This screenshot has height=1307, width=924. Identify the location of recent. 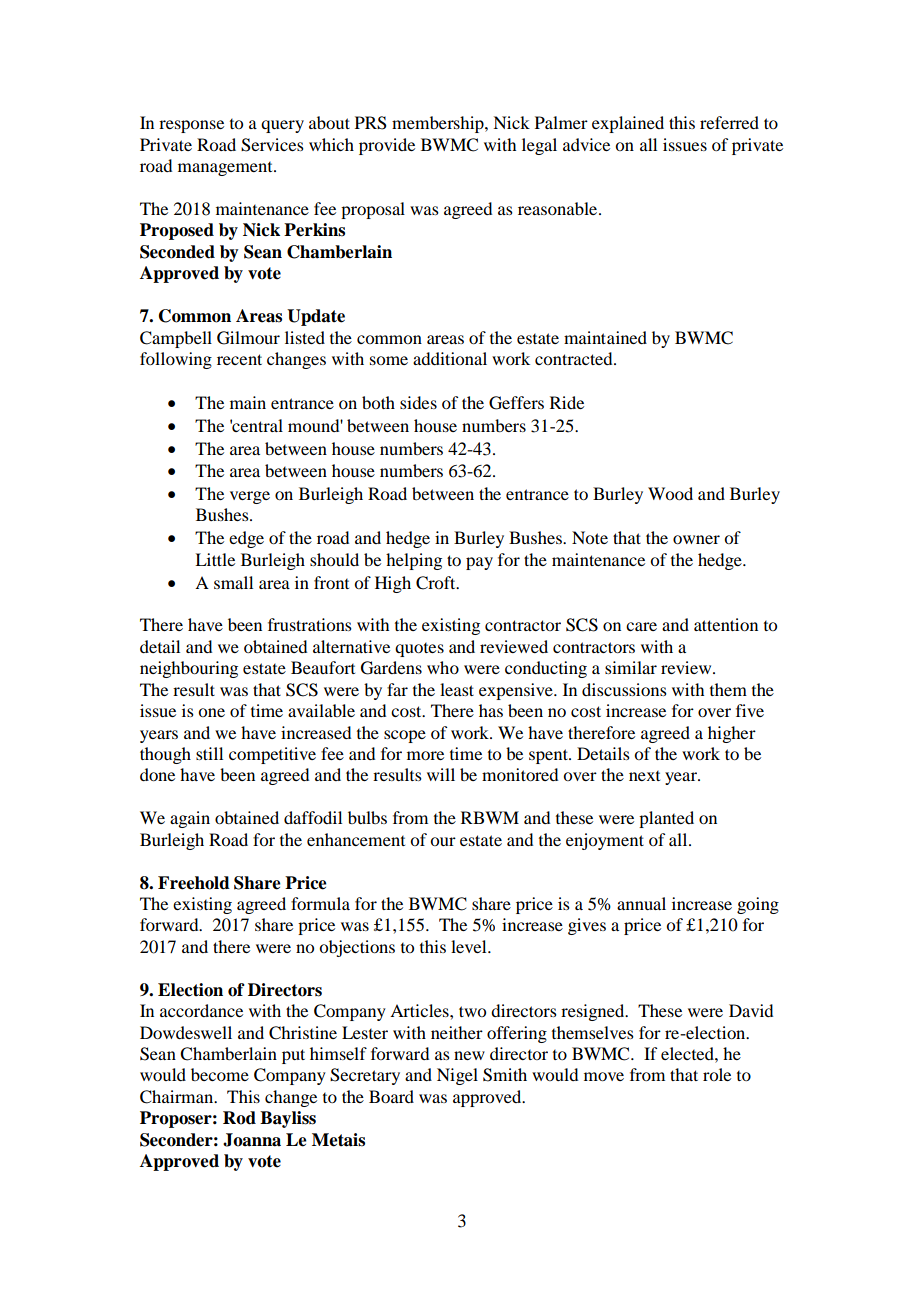
(239, 359).
